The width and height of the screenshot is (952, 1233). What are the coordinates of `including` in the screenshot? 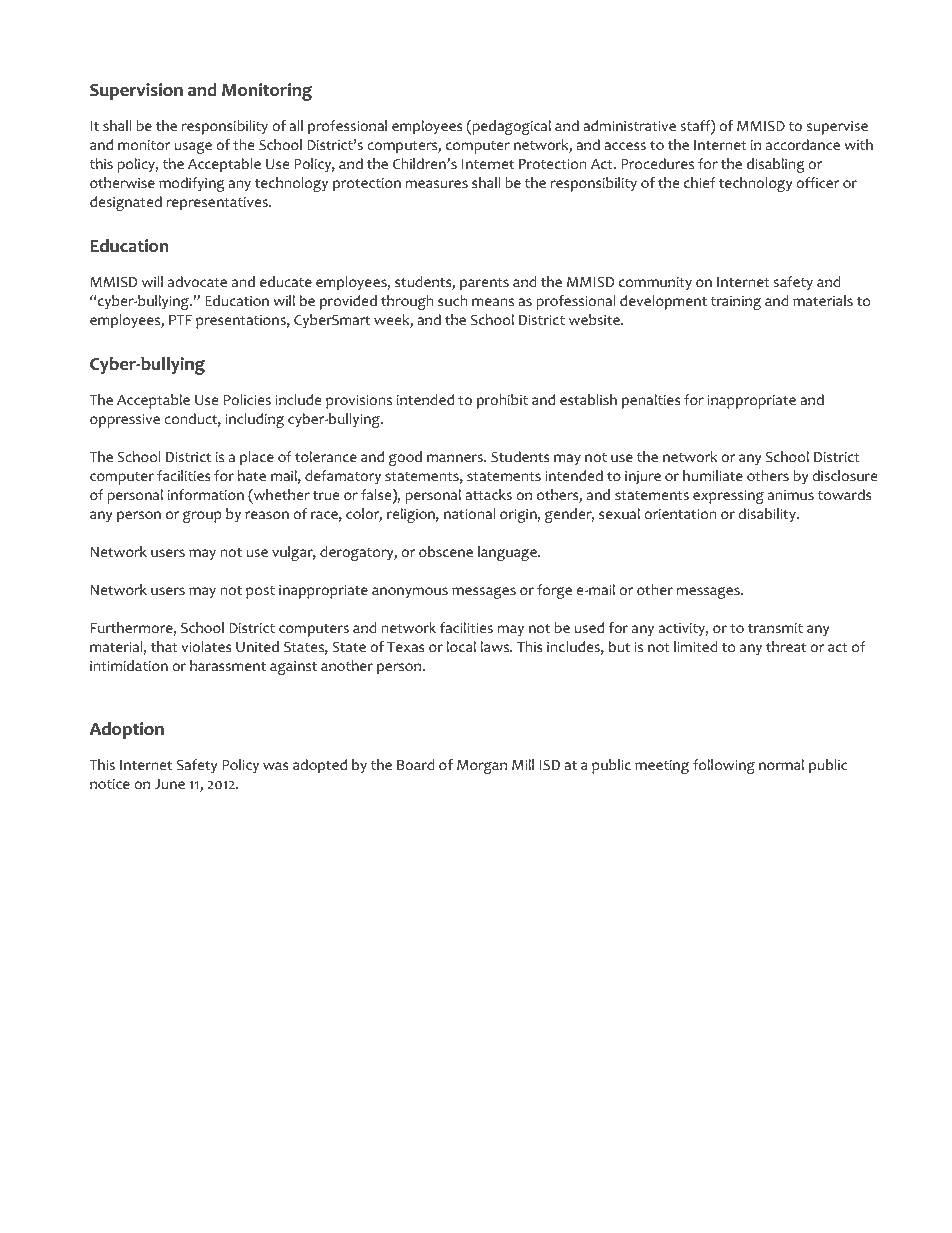 It's located at (254, 420).
